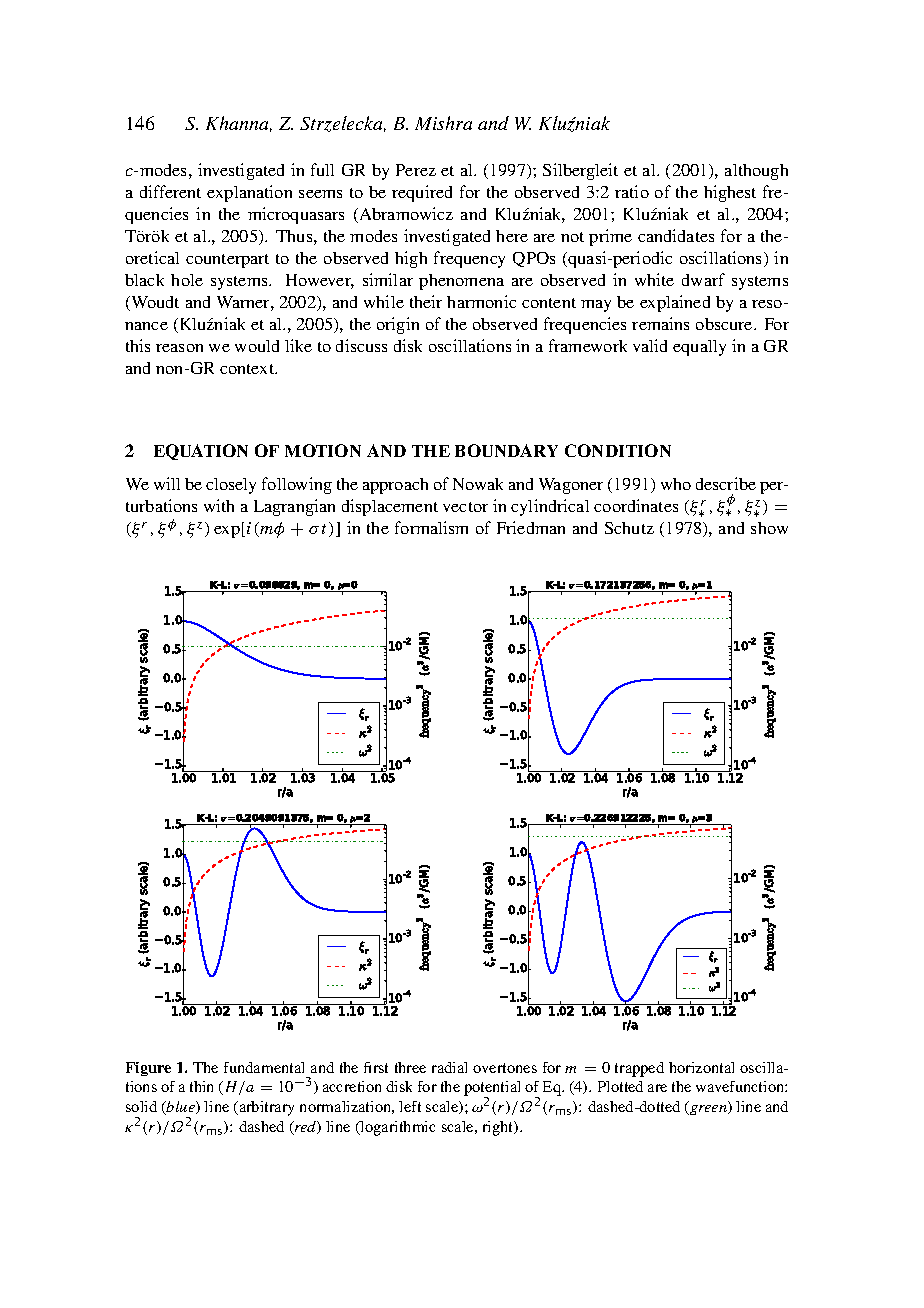  What do you see at coordinates (629, 528) in the image?
I see `Schutz` at bounding box center [629, 528].
